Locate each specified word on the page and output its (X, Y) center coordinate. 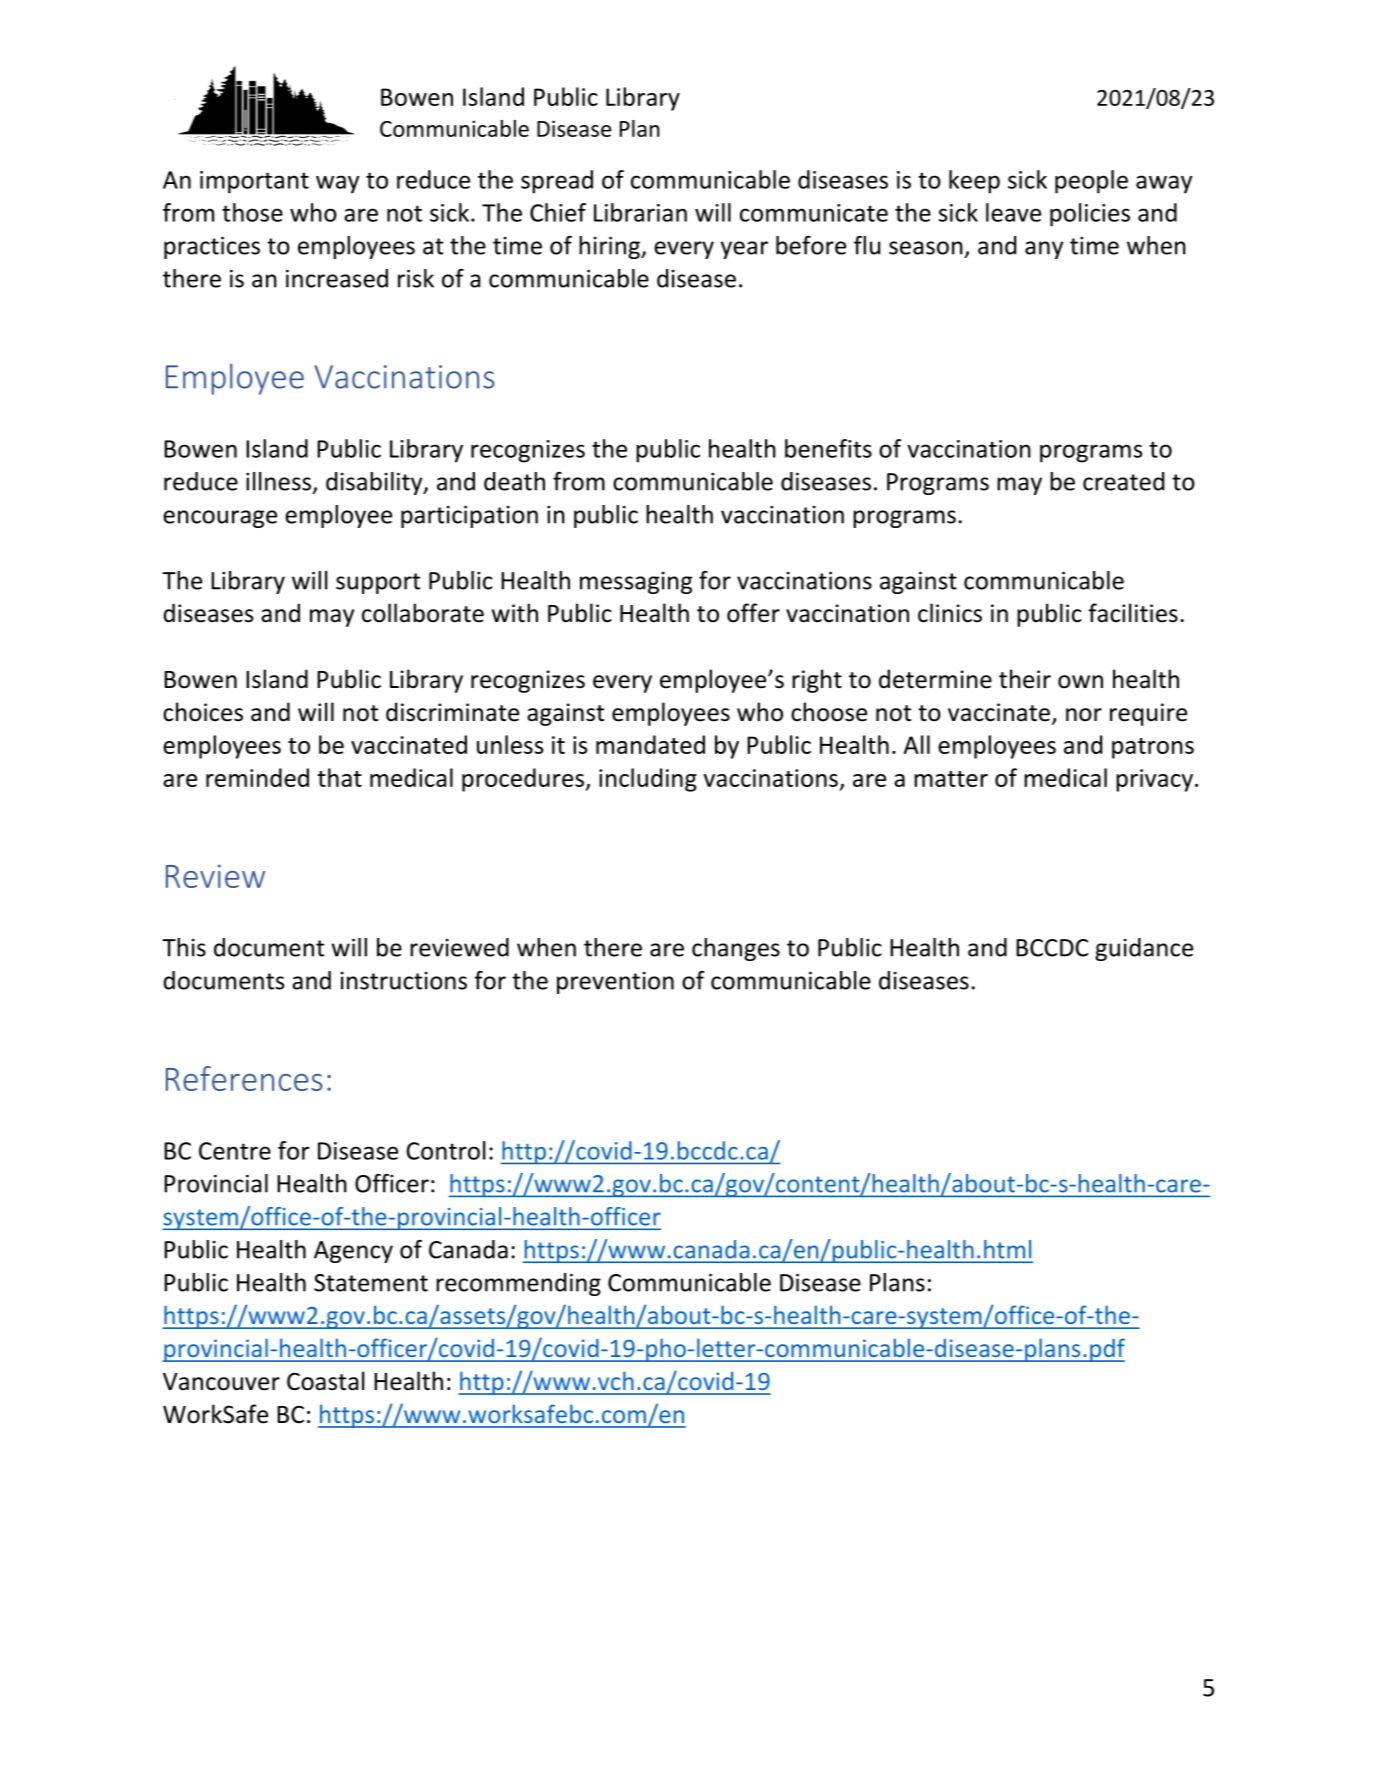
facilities (1133, 613)
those (252, 212)
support (378, 583)
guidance (1144, 949)
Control (445, 1150)
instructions (404, 980)
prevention (615, 982)
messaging (636, 582)
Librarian (640, 212)
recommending (518, 1284)
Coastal (325, 1381)
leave (1013, 212)
